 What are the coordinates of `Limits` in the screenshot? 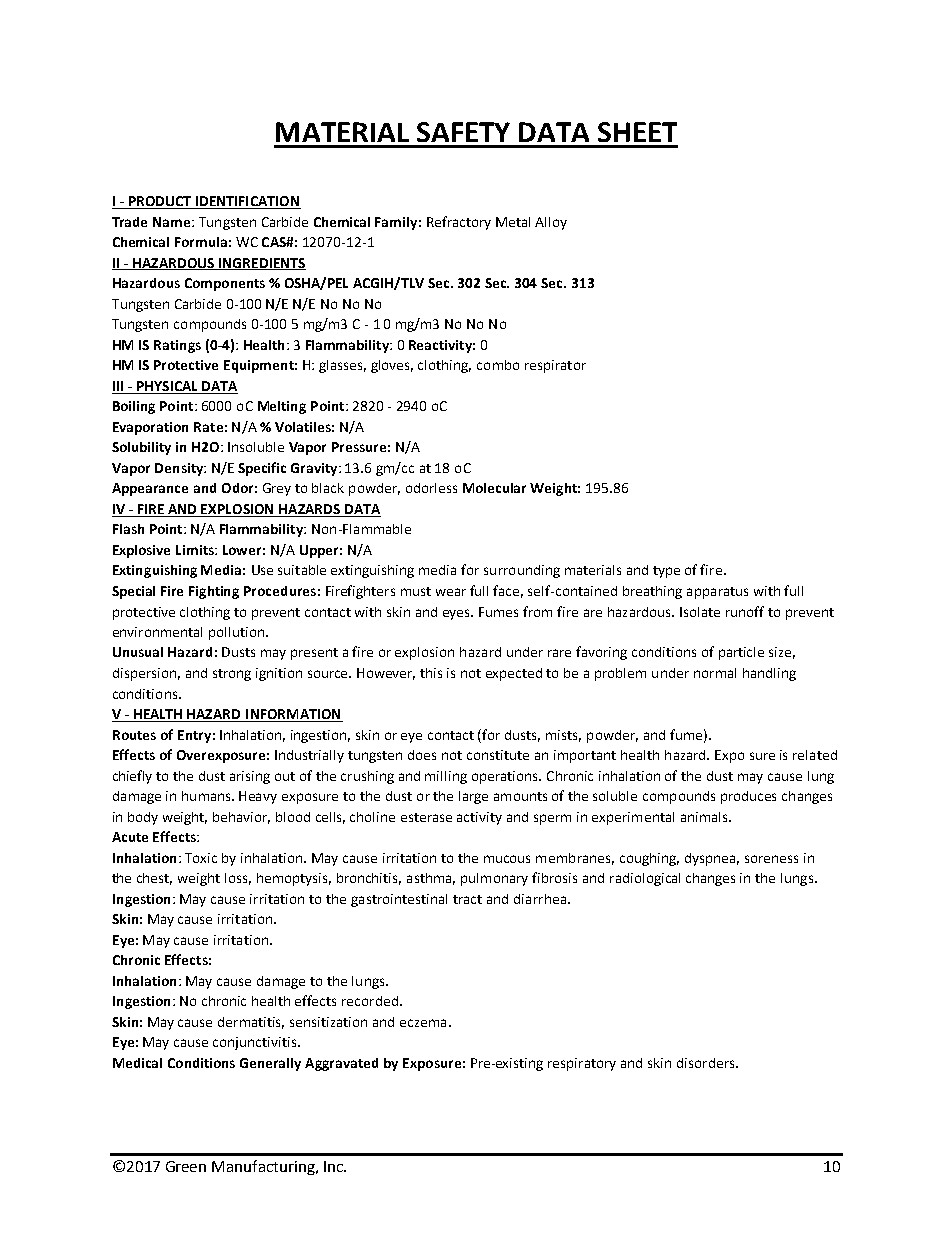 It's located at (196, 550).
